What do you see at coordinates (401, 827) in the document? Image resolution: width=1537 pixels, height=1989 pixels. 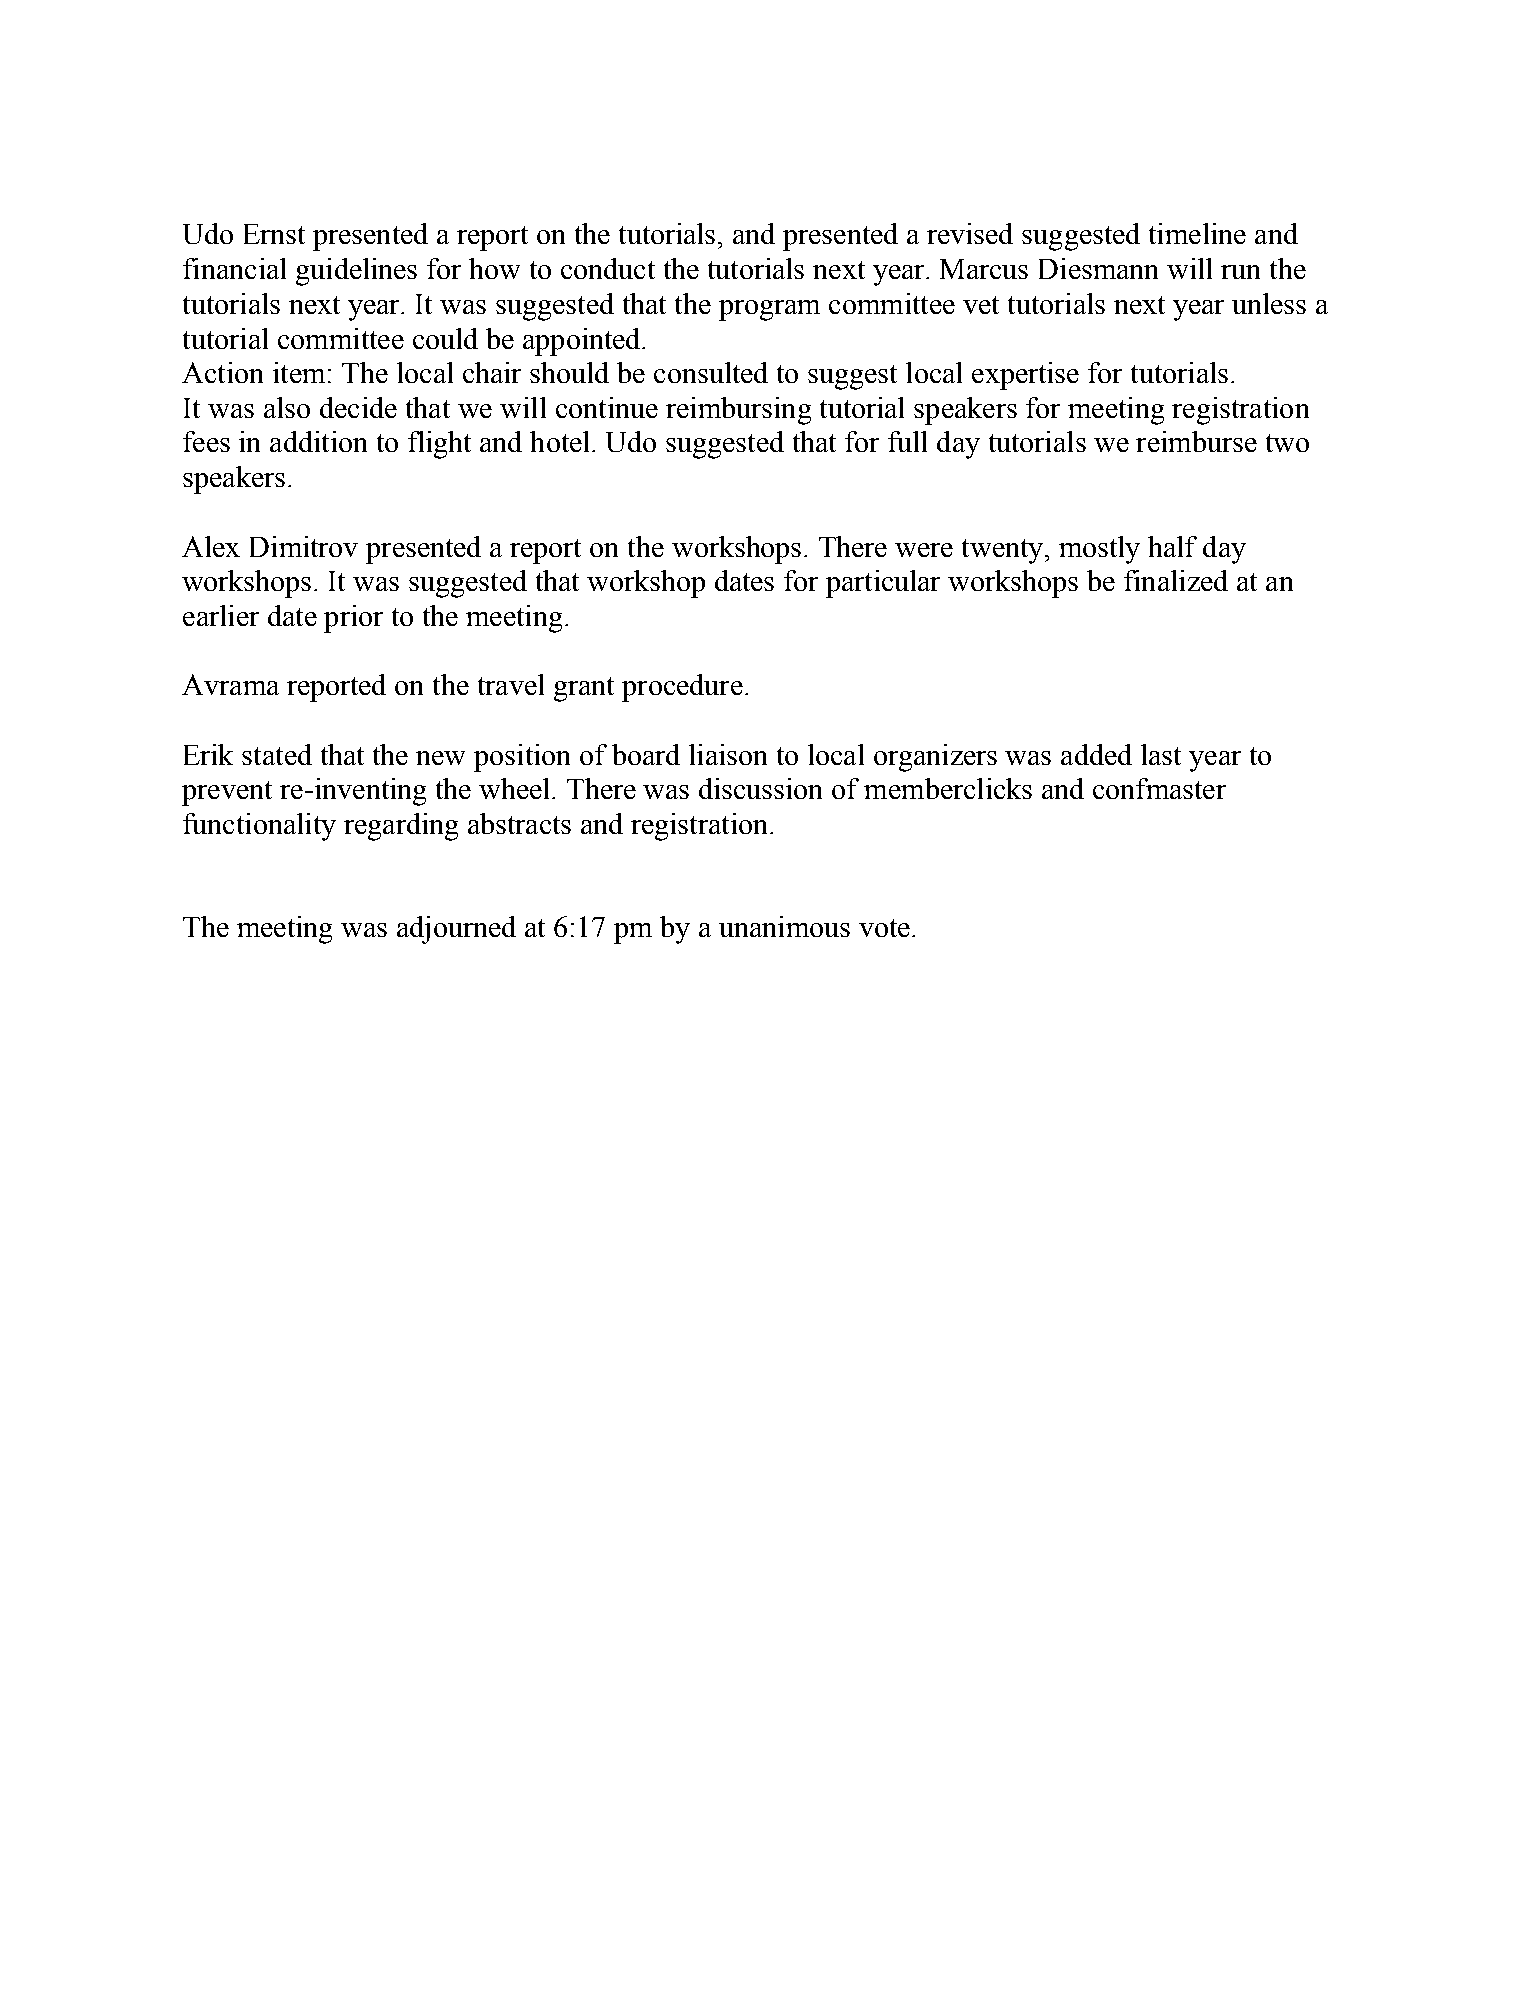 I see `regarding` at bounding box center [401, 827].
